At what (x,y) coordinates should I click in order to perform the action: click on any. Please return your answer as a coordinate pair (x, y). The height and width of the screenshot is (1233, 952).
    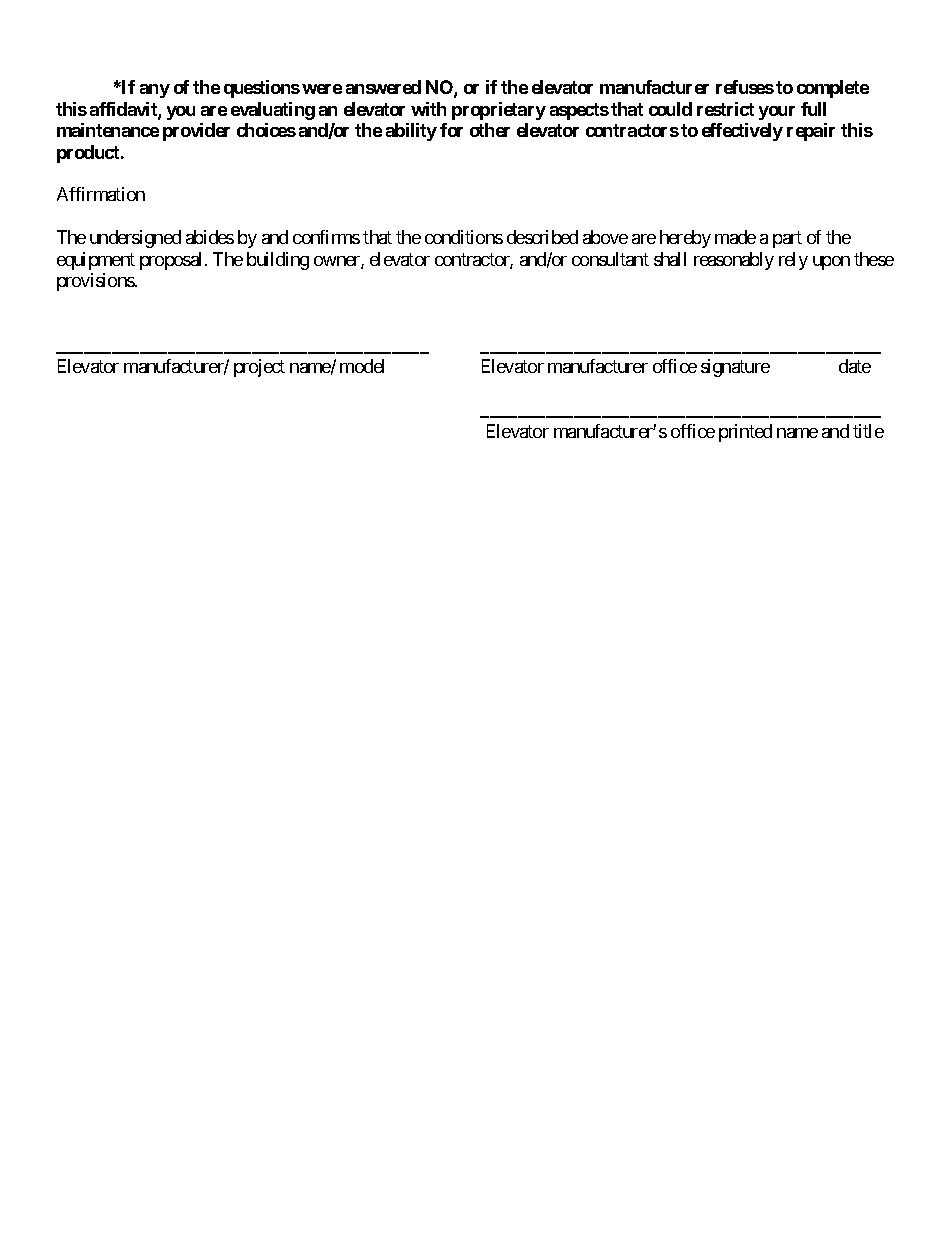
    Looking at the image, I should click on (155, 91).
